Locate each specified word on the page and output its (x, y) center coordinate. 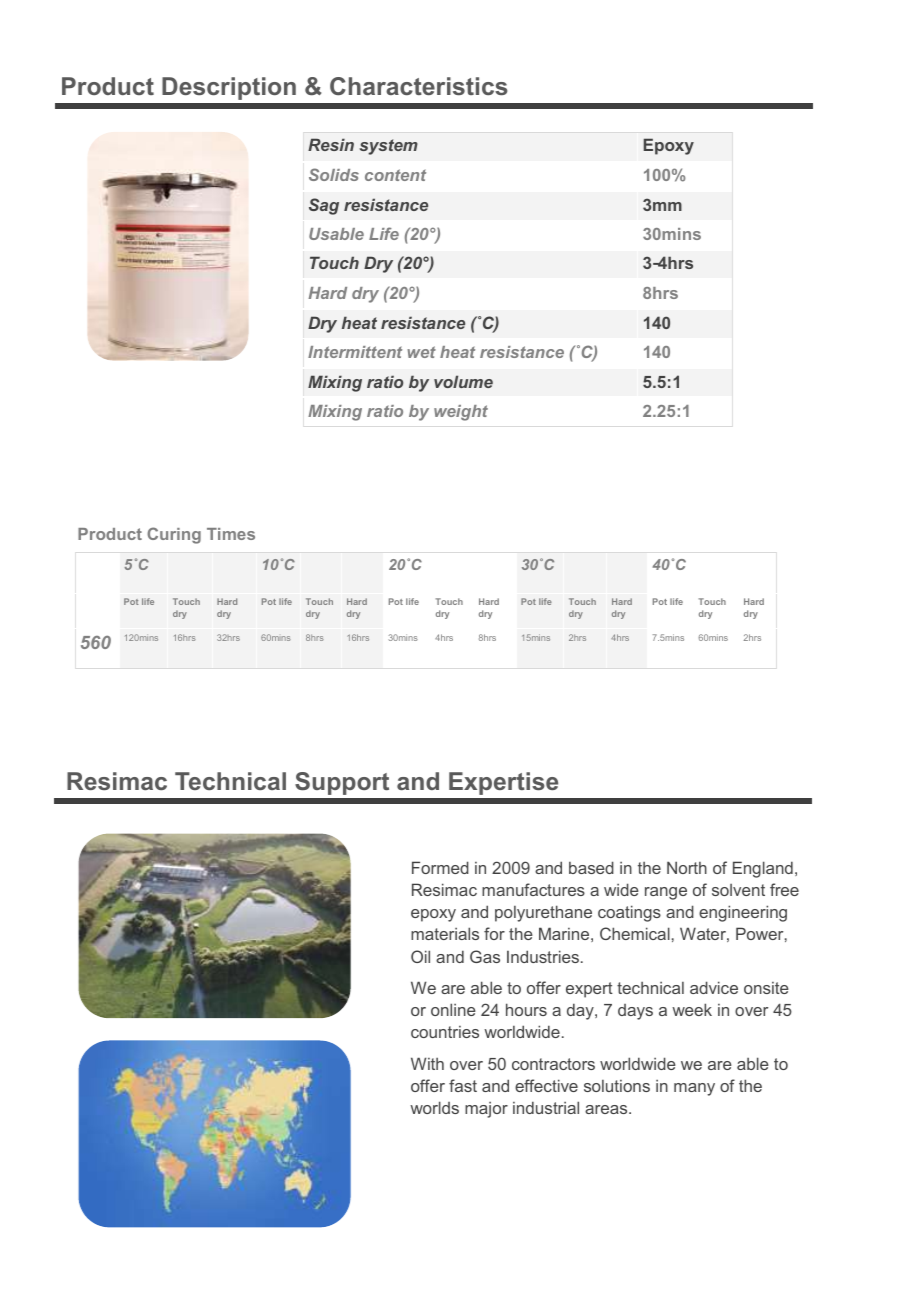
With (427, 1063)
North (687, 867)
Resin (331, 144)
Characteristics (419, 86)
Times (231, 534)
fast (463, 1085)
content (395, 175)
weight (461, 413)
